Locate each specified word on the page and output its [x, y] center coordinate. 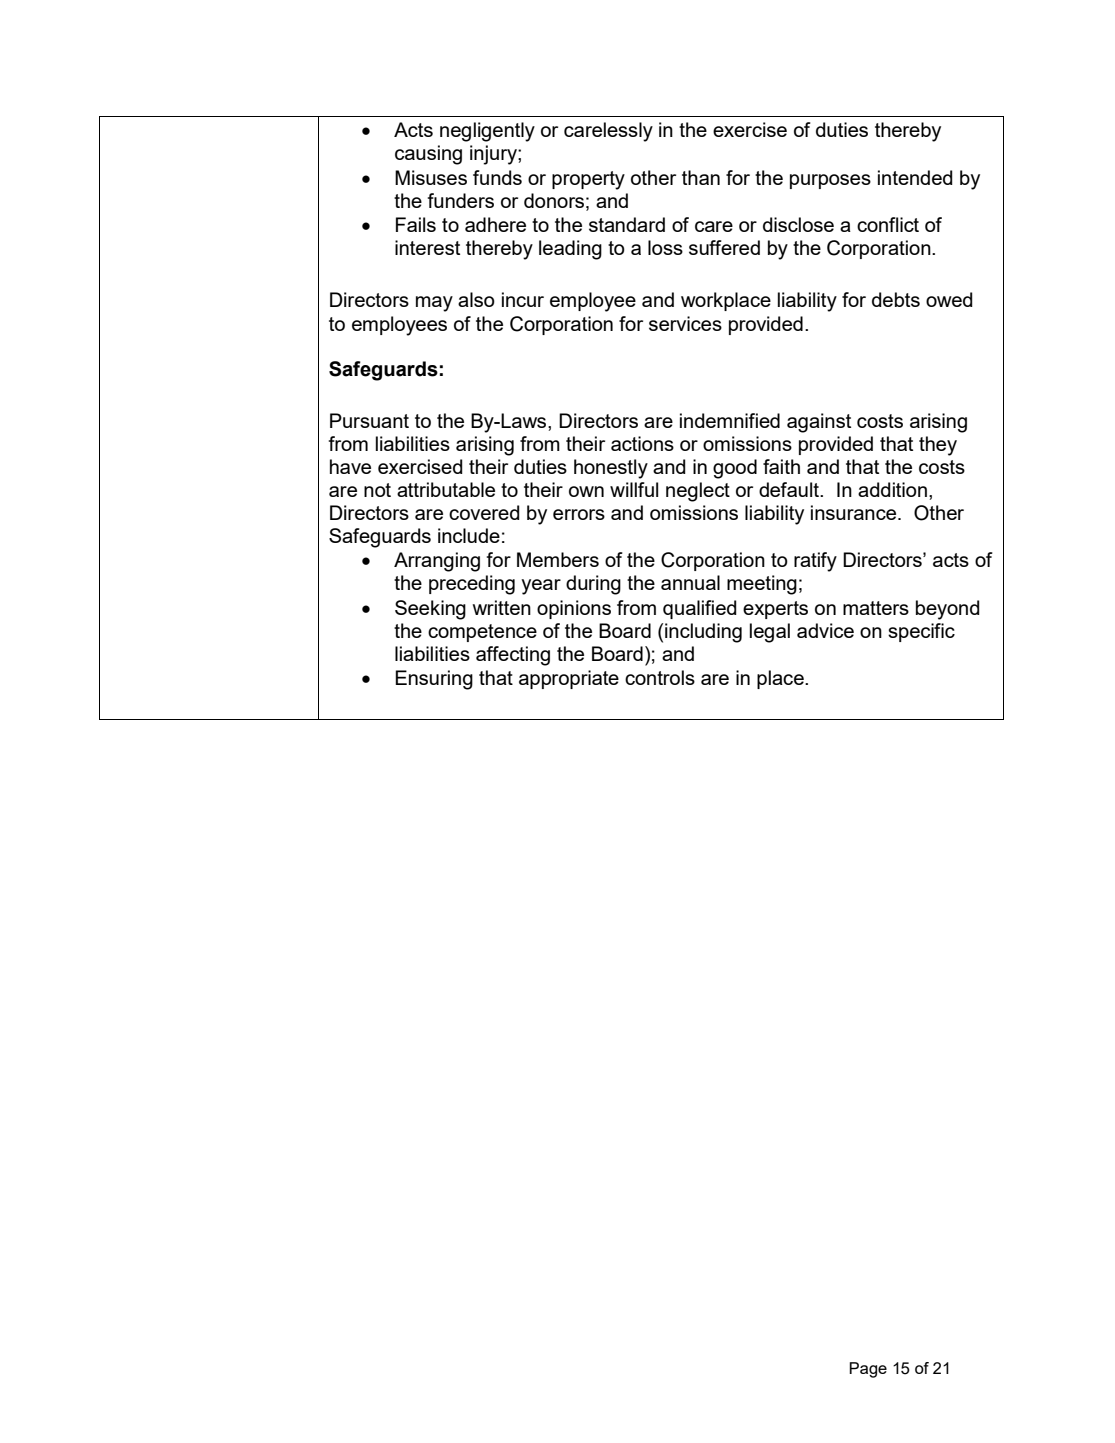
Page [868, 1370]
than [701, 177]
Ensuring [434, 680]
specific [921, 632]
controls [660, 677]
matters [876, 608]
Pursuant [369, 420]
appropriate [569, 679]
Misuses [431, 177]
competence [482, 633]
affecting [513, 656]
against [819, 423]
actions [642, 443]
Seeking [430, 610]
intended [915, 177]
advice [825, 630]
